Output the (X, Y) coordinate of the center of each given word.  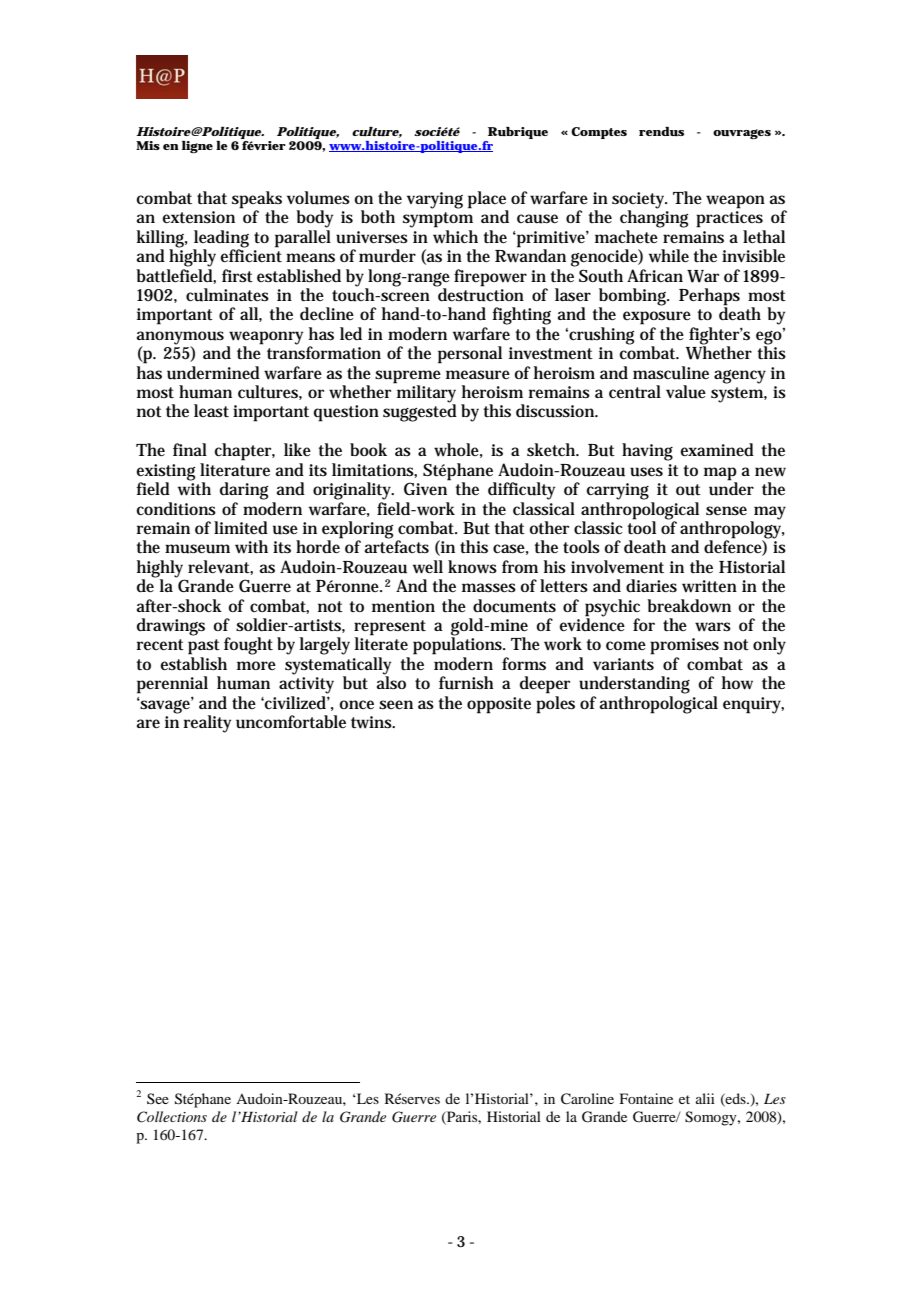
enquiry (753, 705)
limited (241, 527)
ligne (197, 147)
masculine (671, 373)
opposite (499, 705)
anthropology (732, 530)
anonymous (182, 339)
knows (472, 567)
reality (207, 724)
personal (470, 355)
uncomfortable (291, 722)
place (487, 200)
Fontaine (646, 1098)
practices (729, 219)
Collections (172, 1117)
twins (373, 722)
